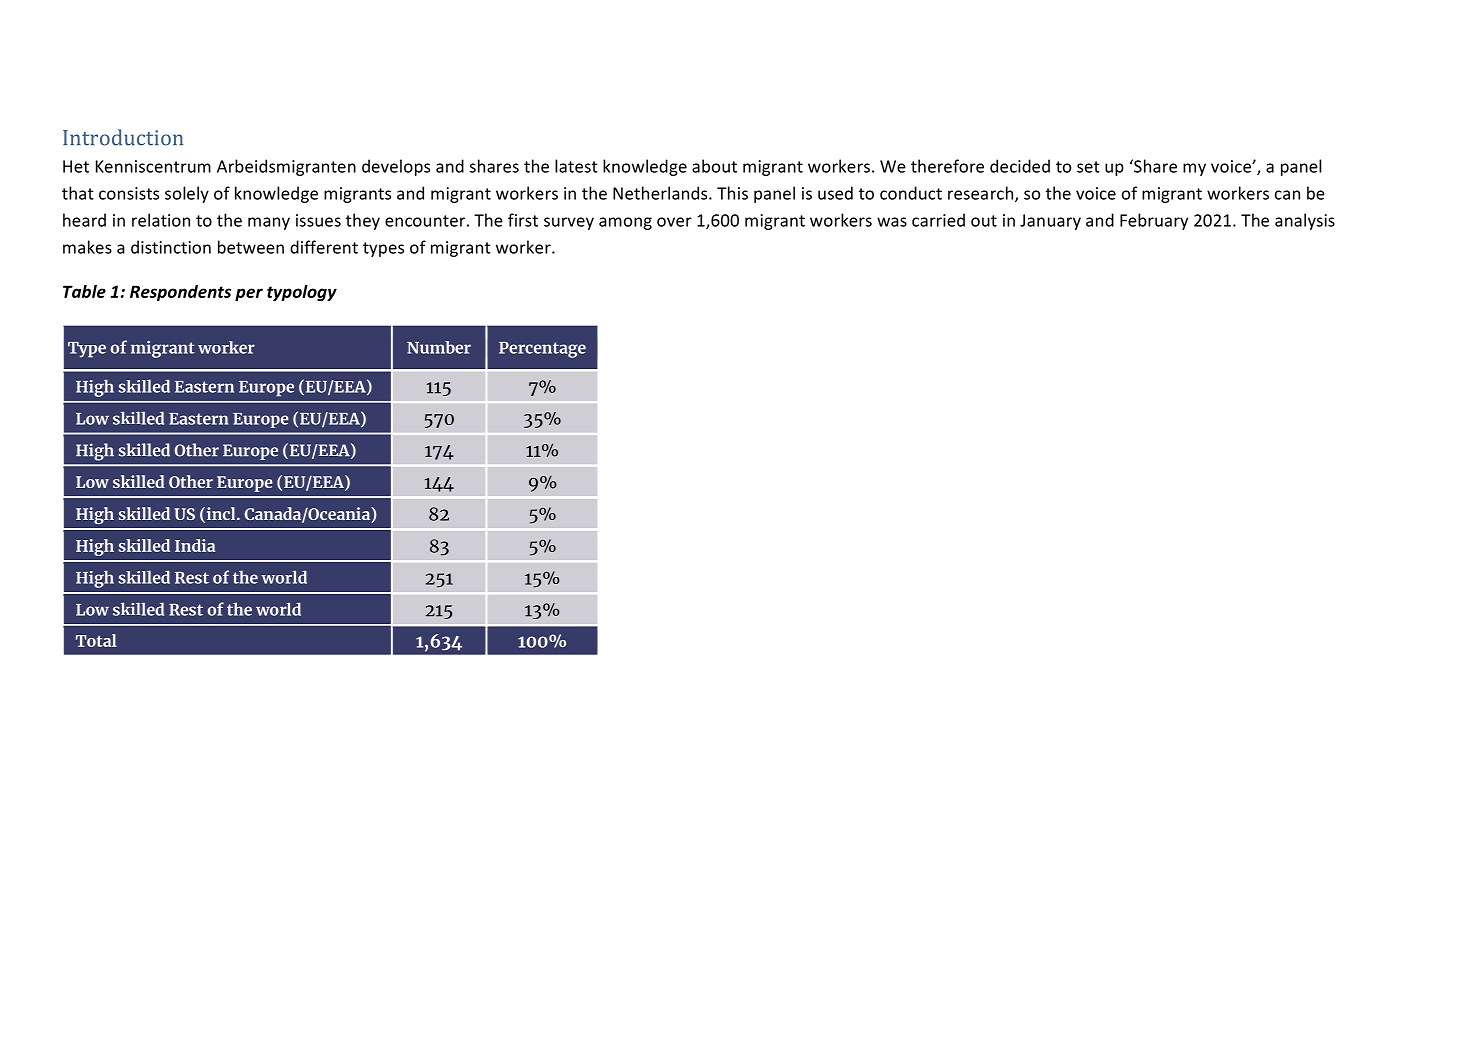  What do you see at coordinates (714, 166) in the page?
I see `about` at bounding box center [714, 166].
